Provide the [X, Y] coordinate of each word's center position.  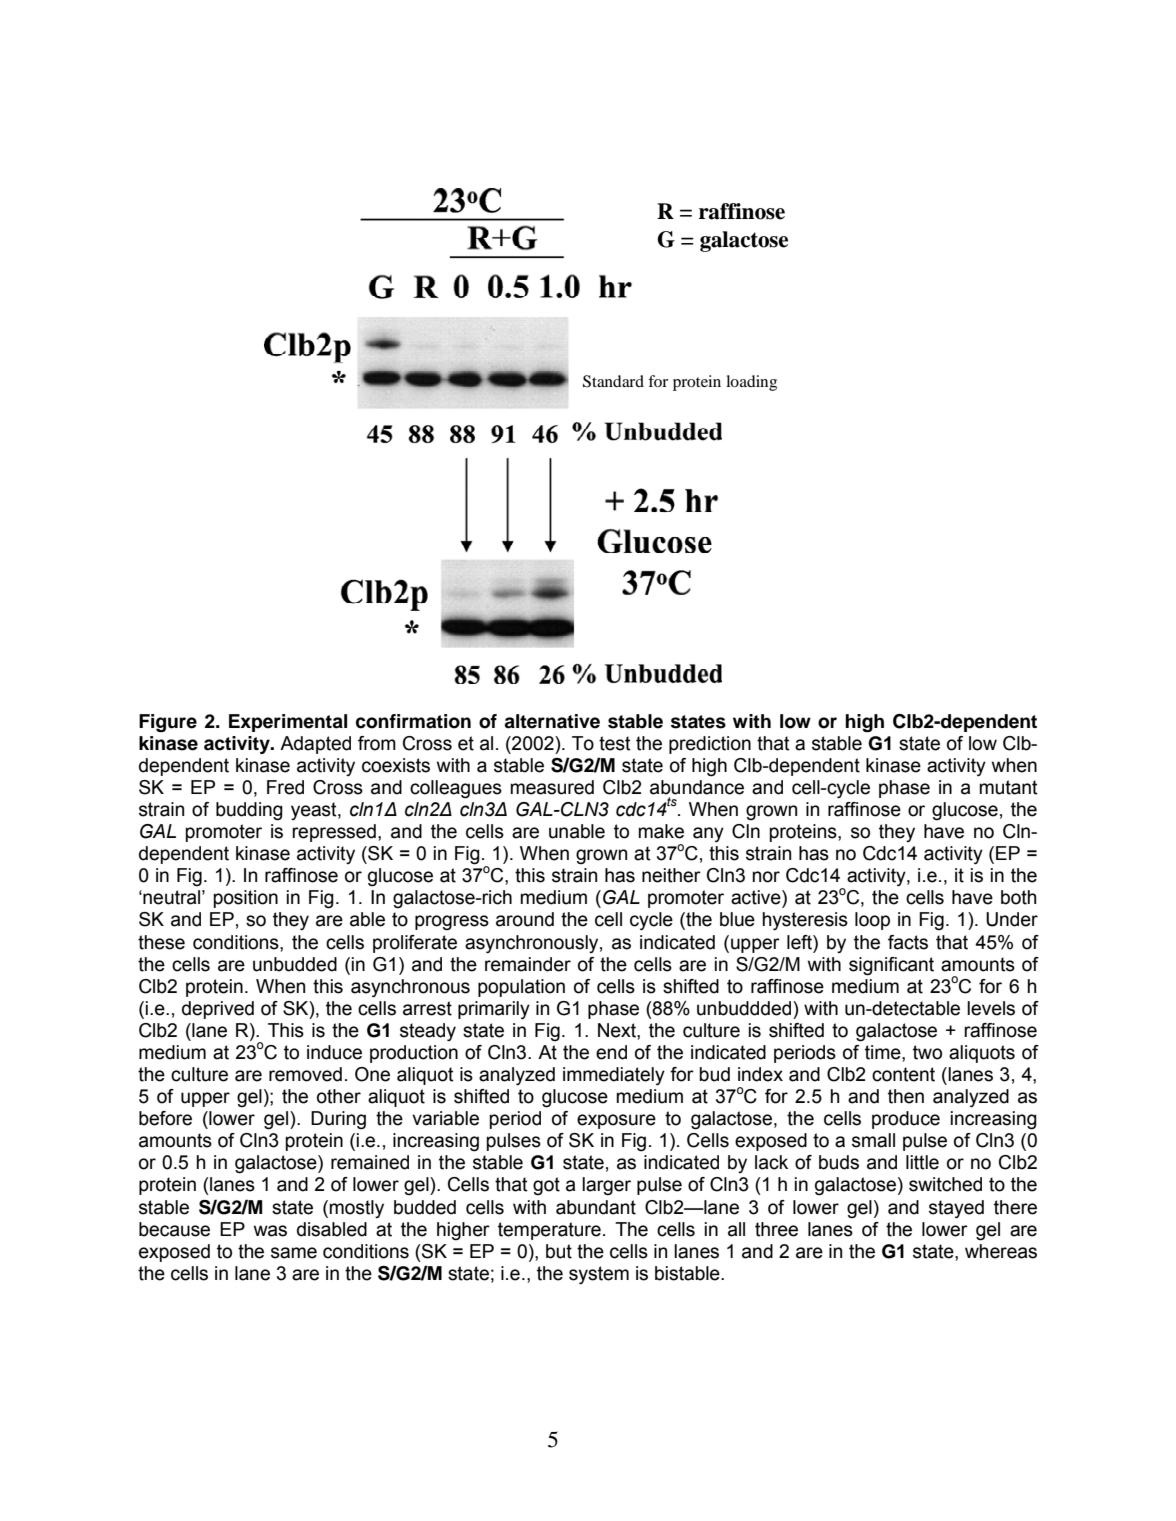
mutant [1008, 787]
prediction [710, 745]
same [294, 1253]
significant [891, 966]
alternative [552, 721]
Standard [613, 381]
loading [751, 383]
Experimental [288, 723]
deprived [218, 1010]
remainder [528, 964]
